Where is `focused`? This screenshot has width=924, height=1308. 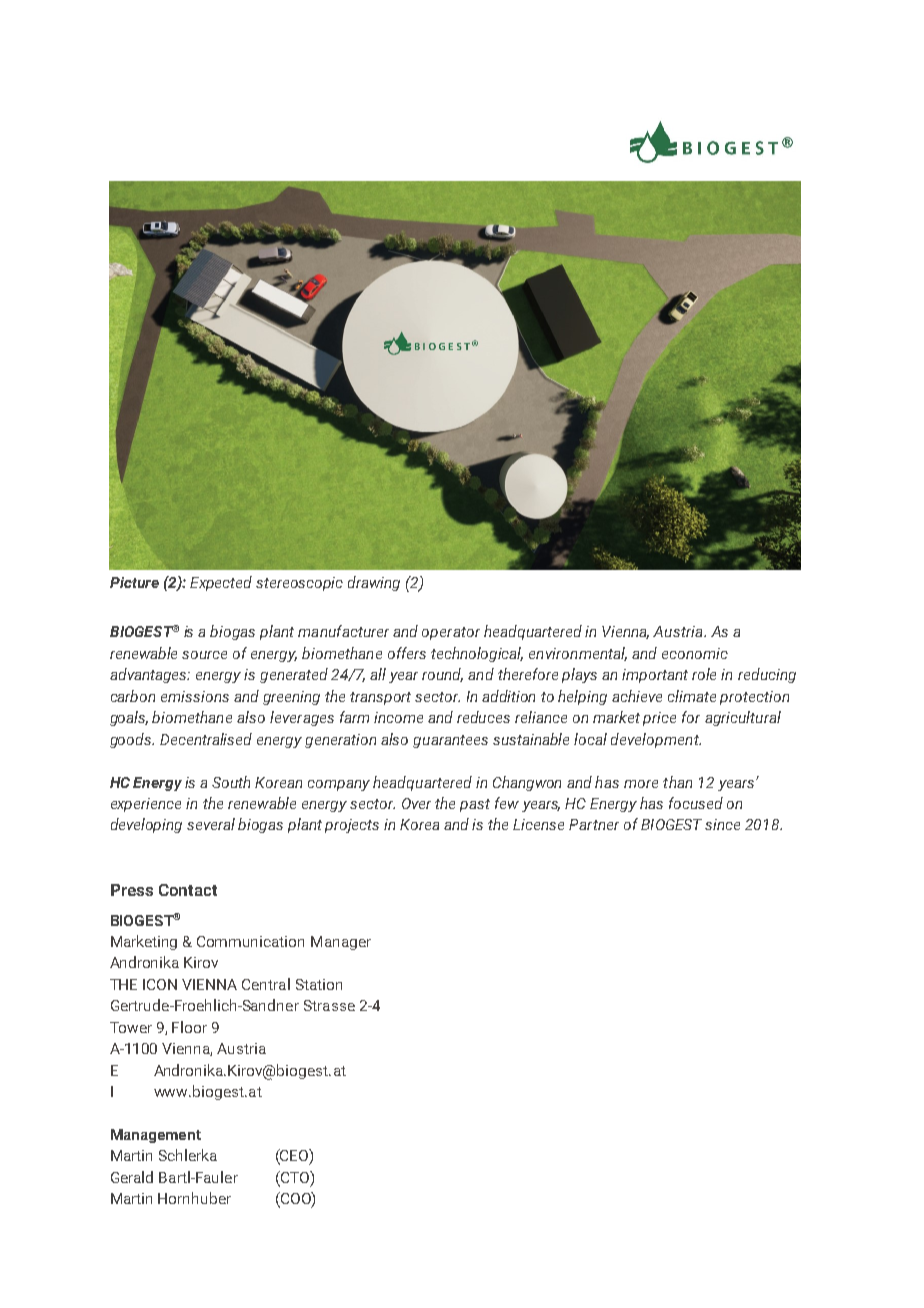 focused is located at coordinates (696, 803).
